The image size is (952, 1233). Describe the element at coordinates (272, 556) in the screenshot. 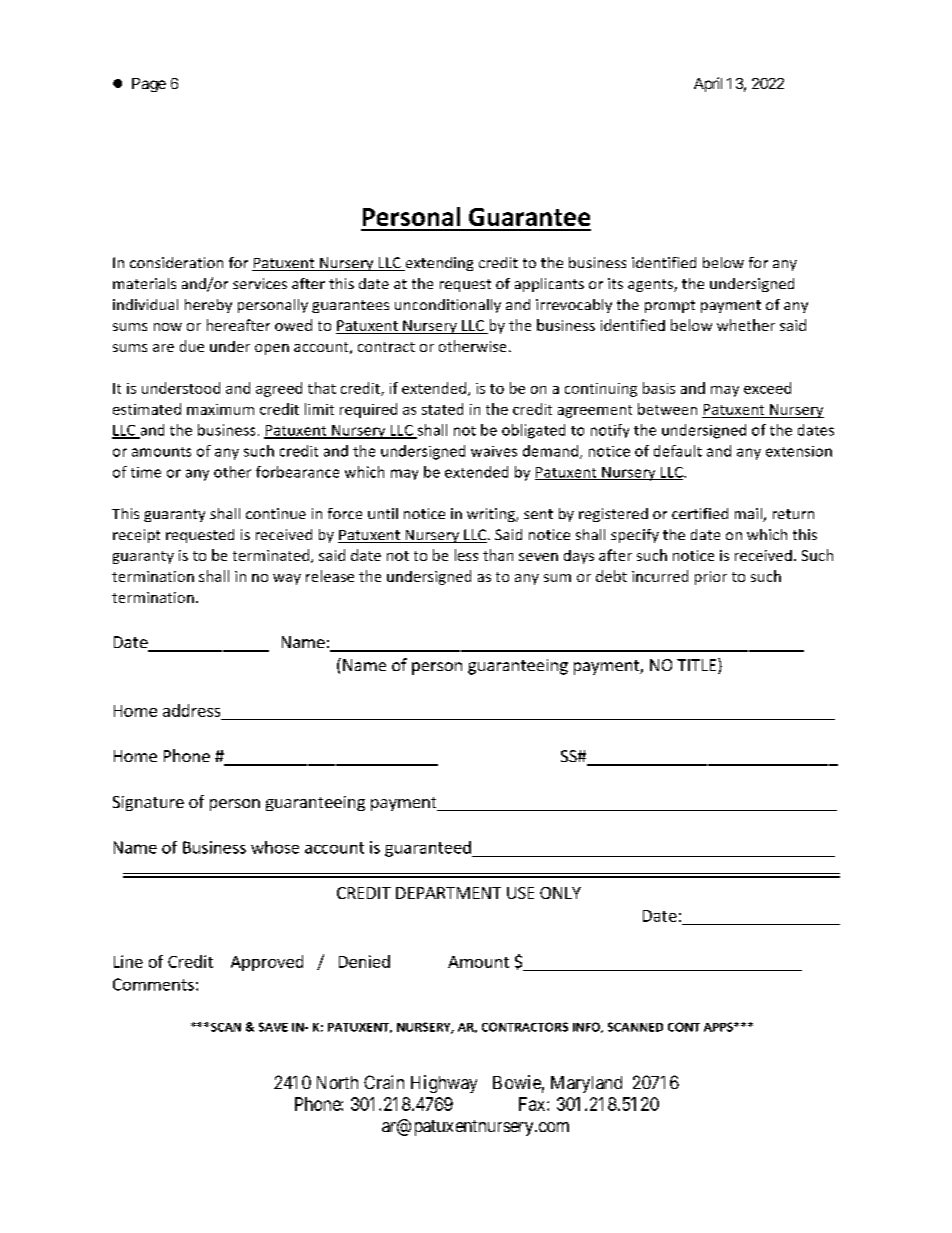

I see `terminated` at that location.
